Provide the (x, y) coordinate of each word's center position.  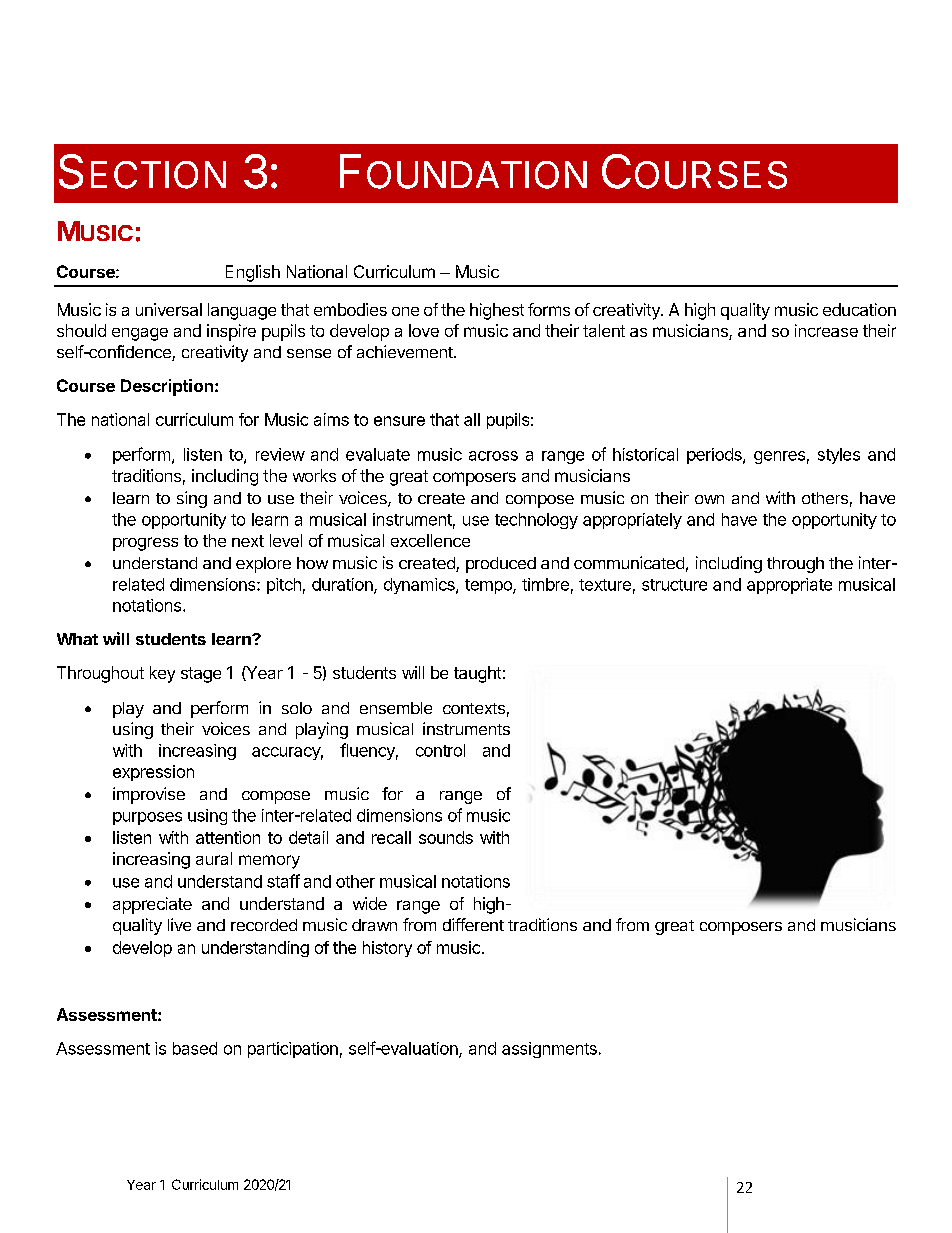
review (280, 454)
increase (826, 330)
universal (169, 309)
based (195, 1048)
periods (715, 456)
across (493, 456)
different (473, 924)
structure (674, 585)
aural (214, 858)
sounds (446, 837)
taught (477, 674)
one (405, 311)
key (162, 674)
